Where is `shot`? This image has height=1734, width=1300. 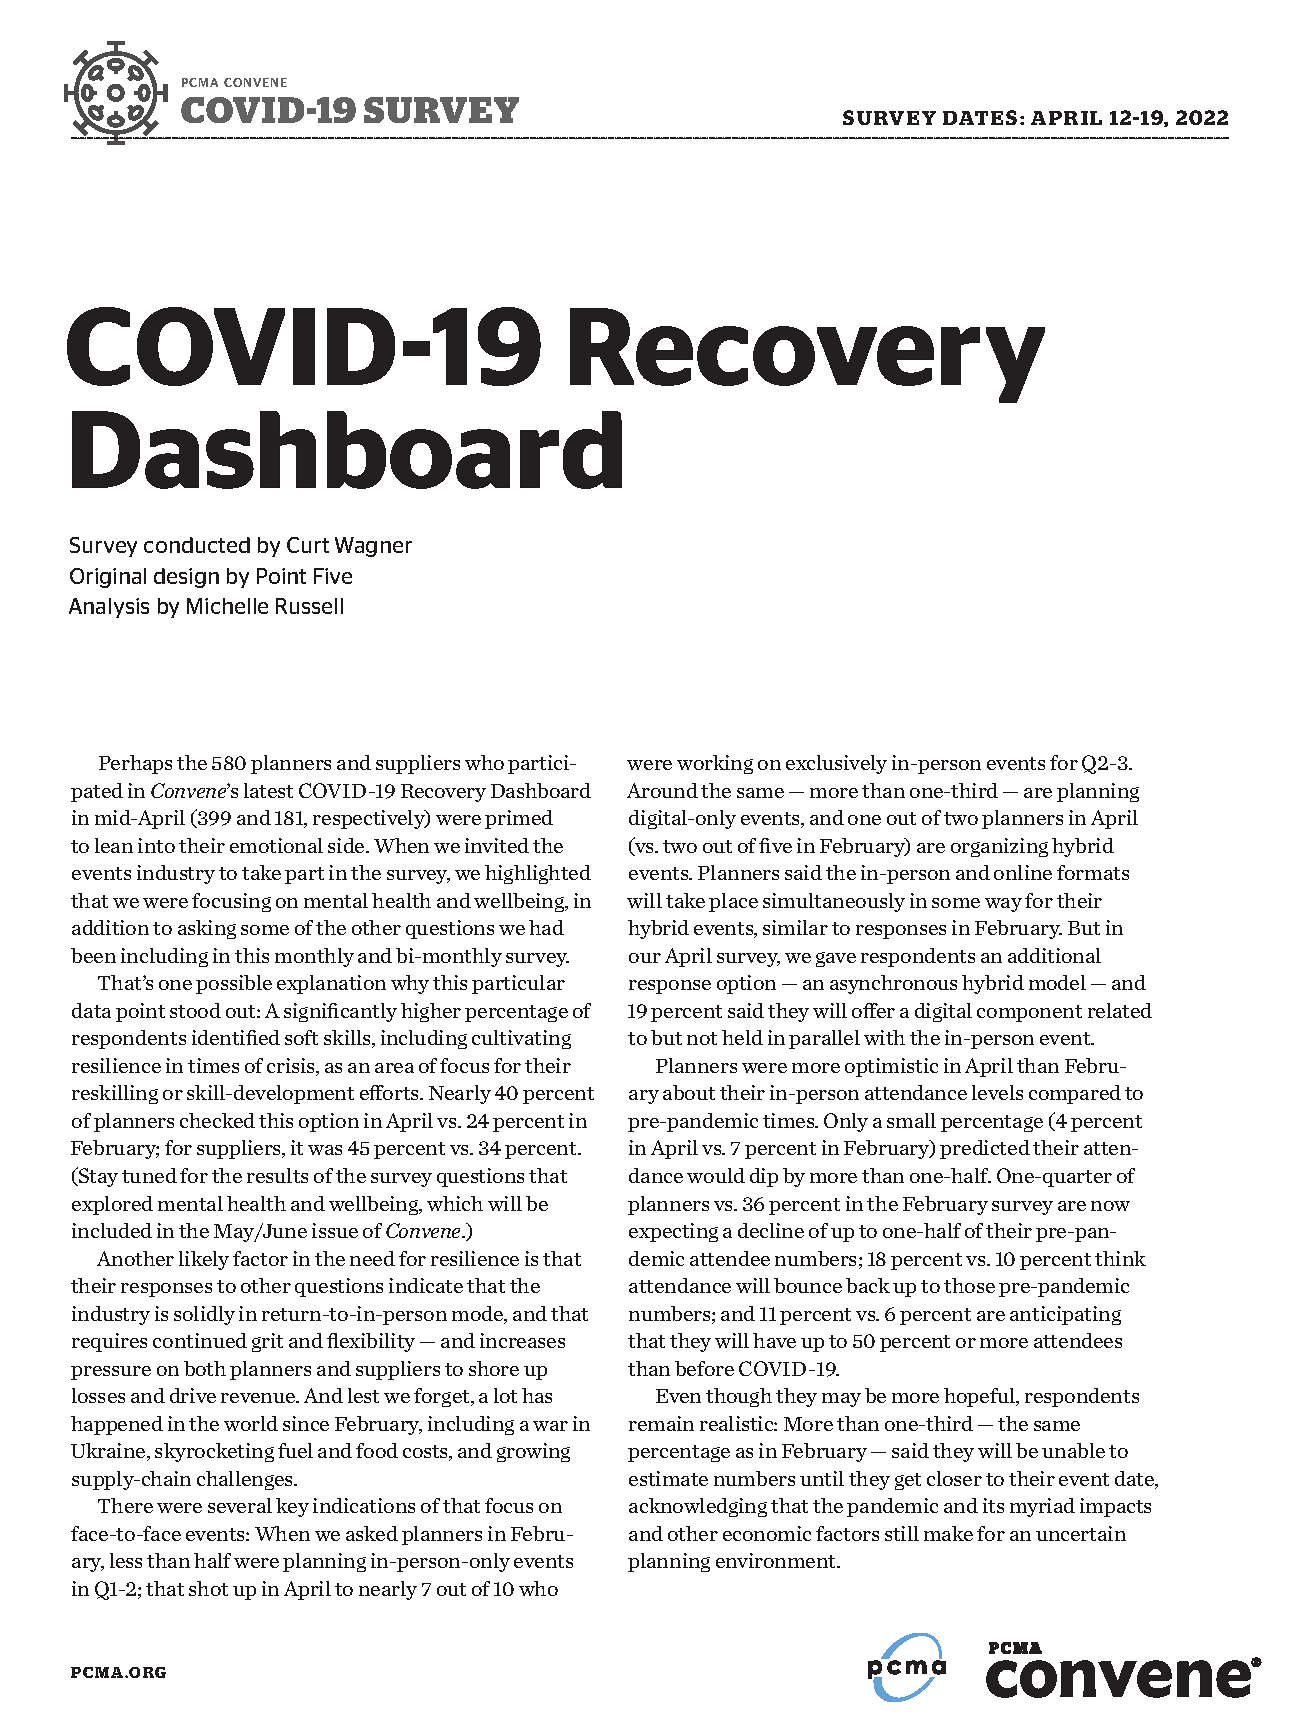 shot is located at coordinates (208, 1588).
